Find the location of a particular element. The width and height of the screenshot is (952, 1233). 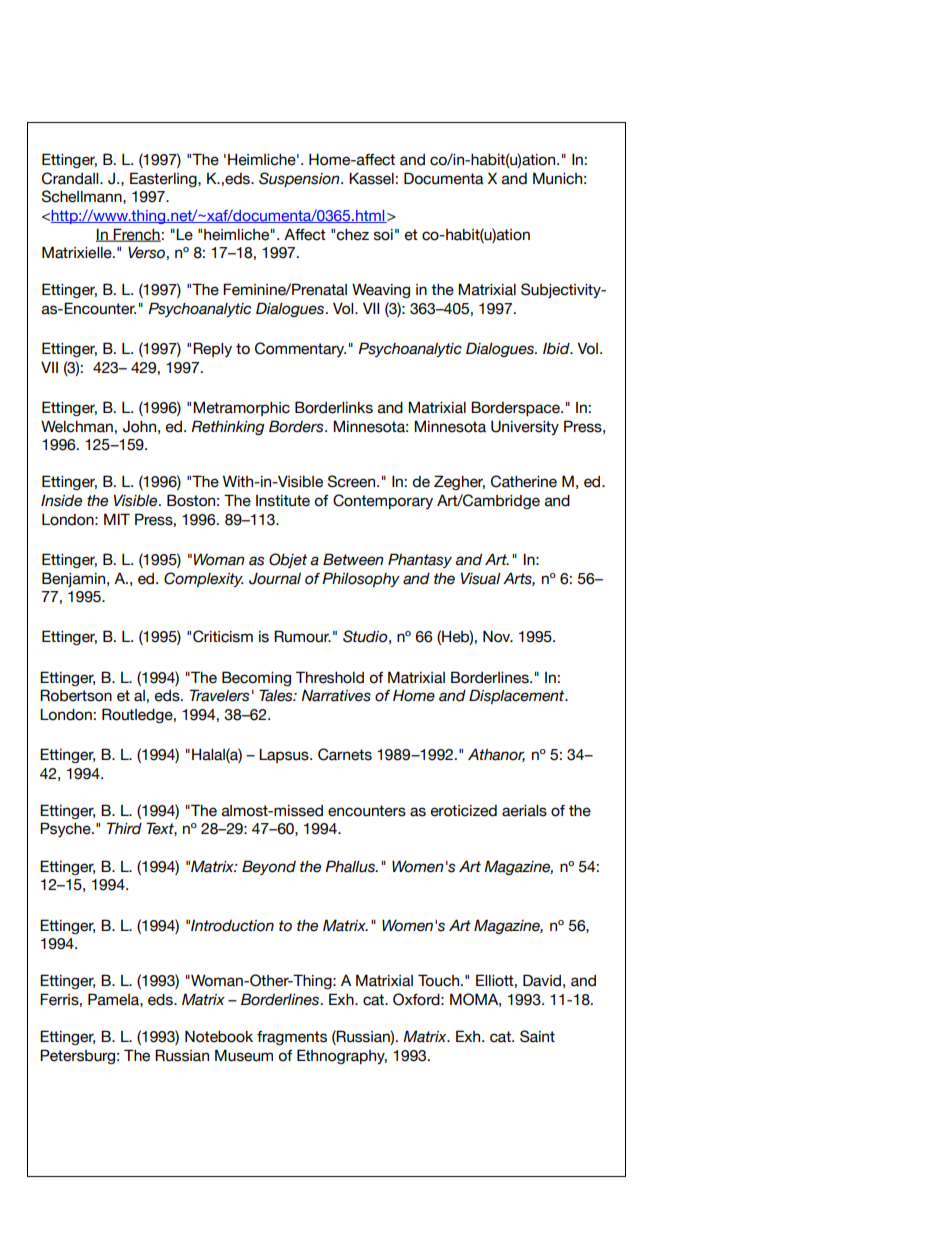

French is located at coordinates (136, 235).
